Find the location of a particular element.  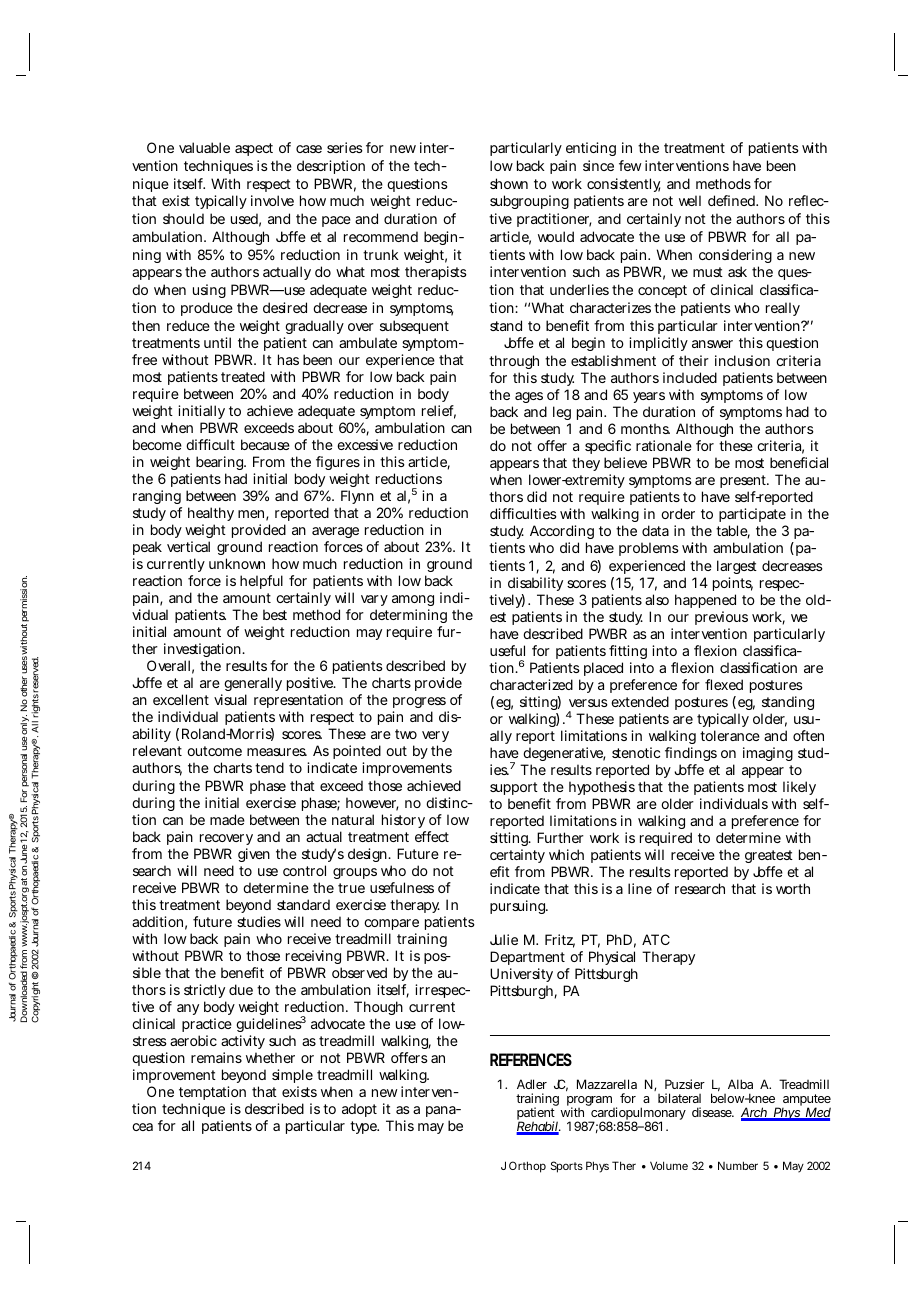

visual is located at coordinates (230, 699).
